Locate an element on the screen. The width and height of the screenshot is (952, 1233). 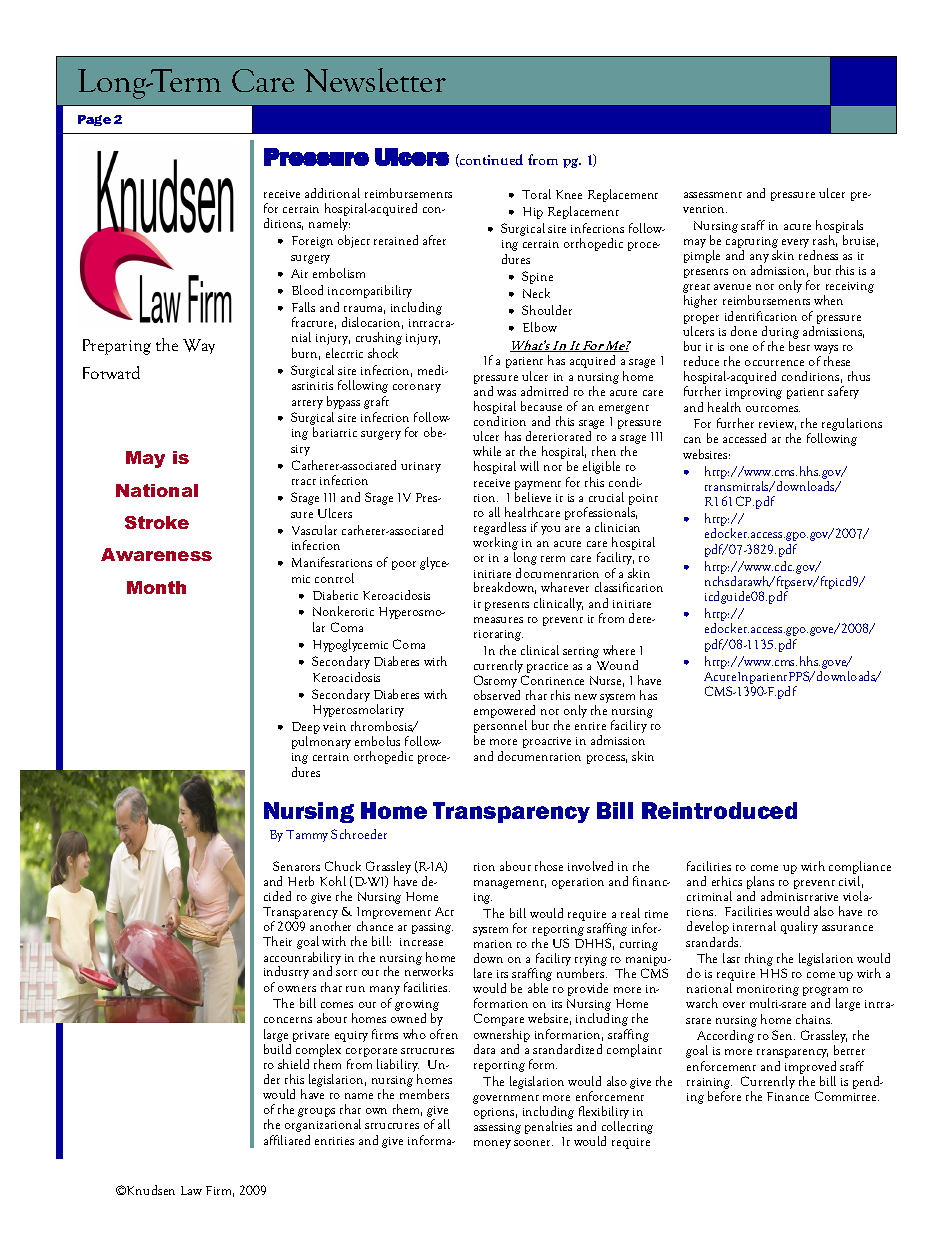
money is located at coordinates (492, 1144).
